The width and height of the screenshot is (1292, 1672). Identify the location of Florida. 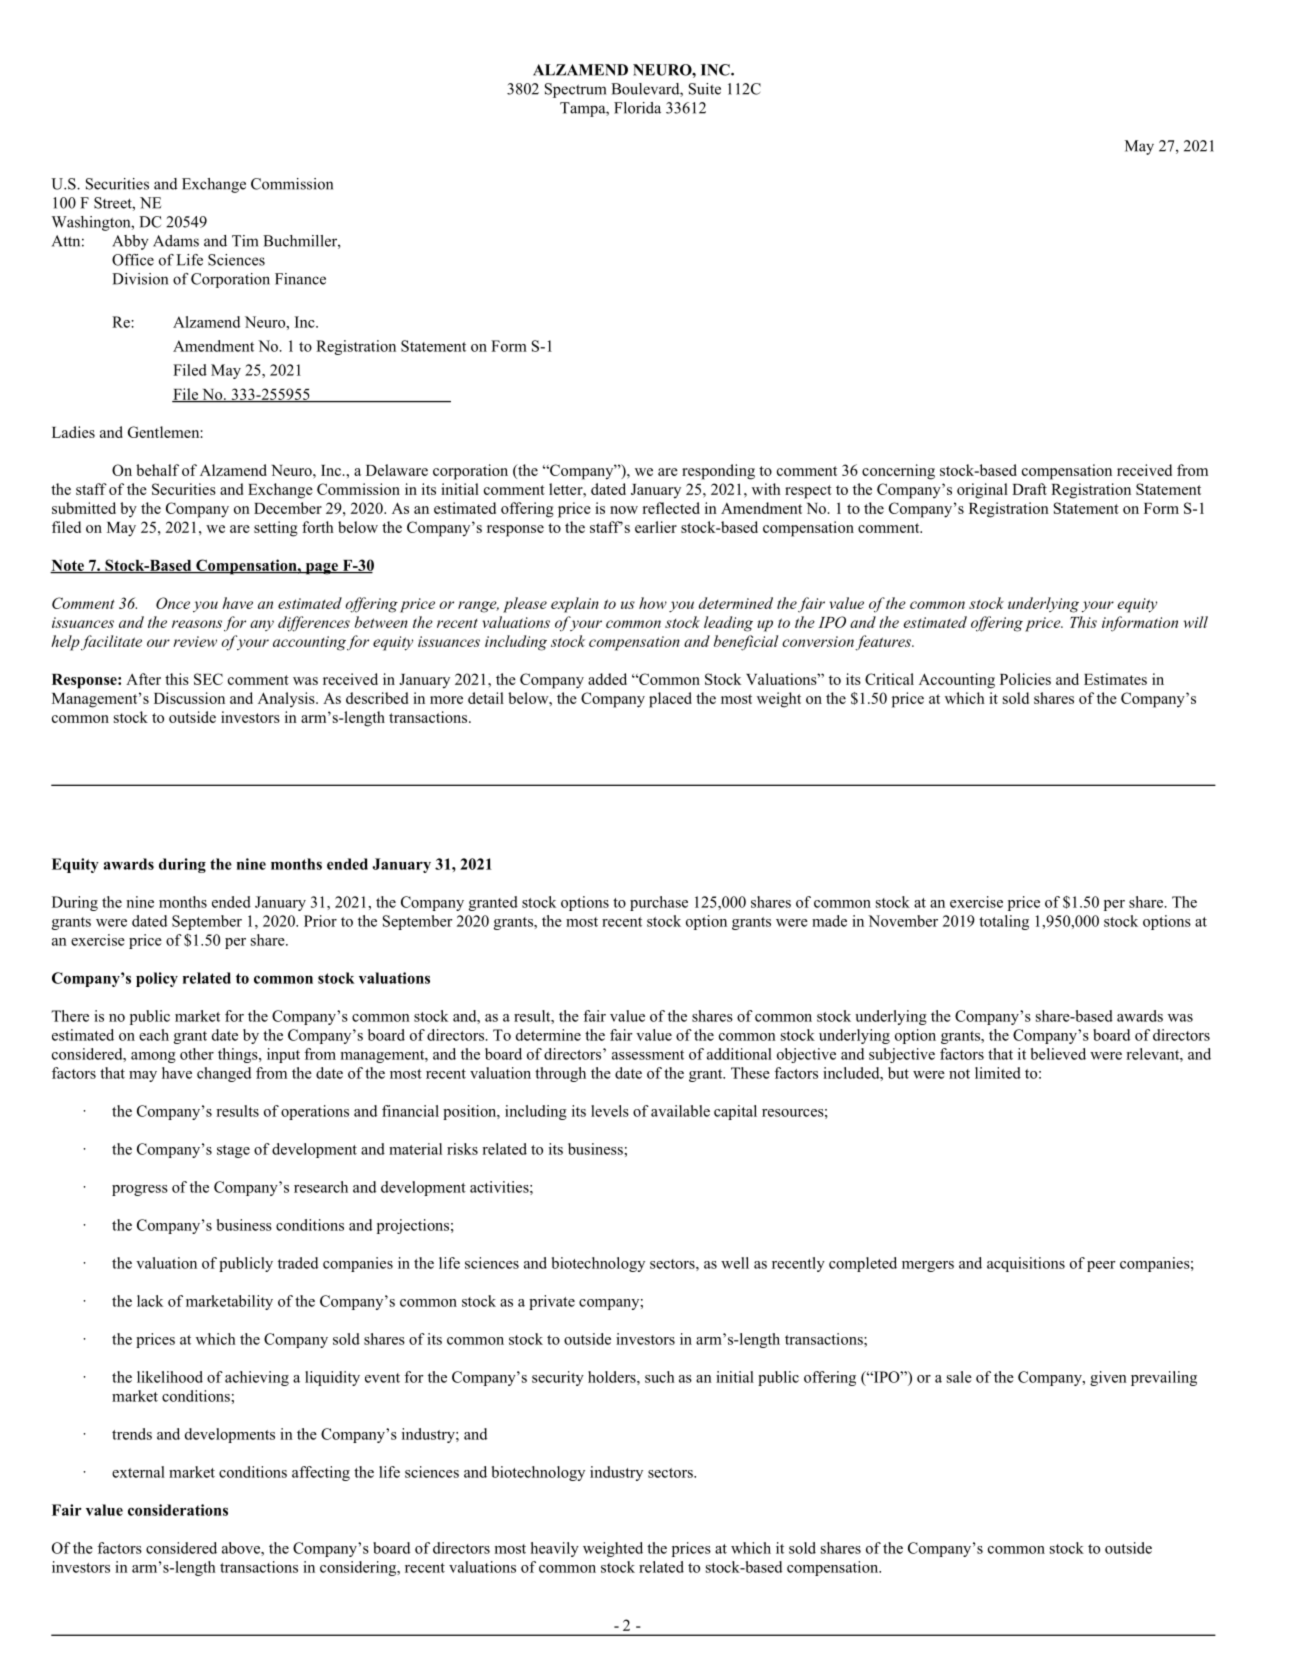
(637, 108).
